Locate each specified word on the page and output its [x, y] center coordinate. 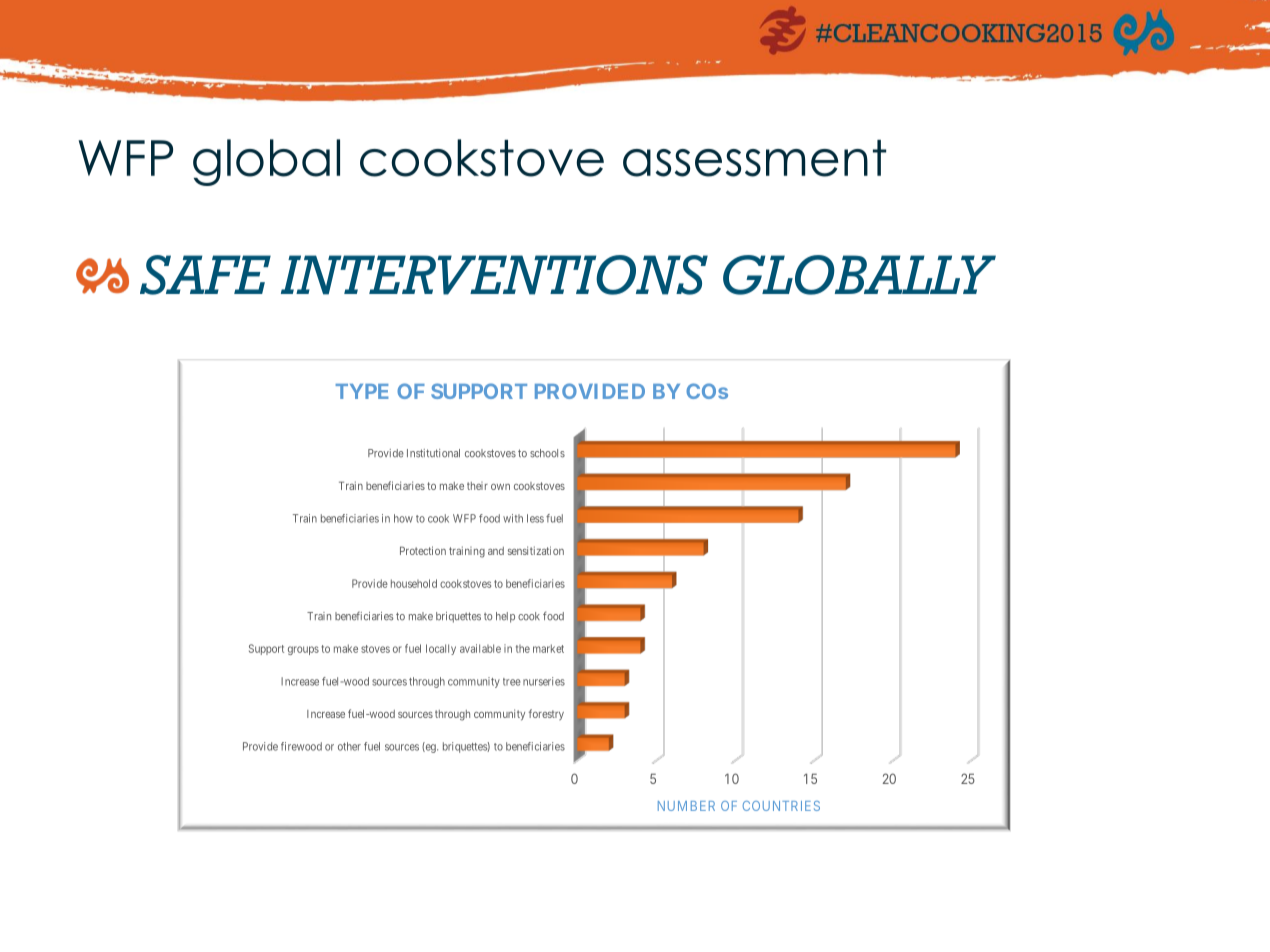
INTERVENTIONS [494, 275]
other [349, 746]
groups [303, 650]
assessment [754, 158]
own [500, 487]
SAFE [205, 275]
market [548, 648]
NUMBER [686, 806]
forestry [546, 714]
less [535, 518]
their [477, 486]
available [480, 648]
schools [547, 453]
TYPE [362, 391]
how [403, 518]
